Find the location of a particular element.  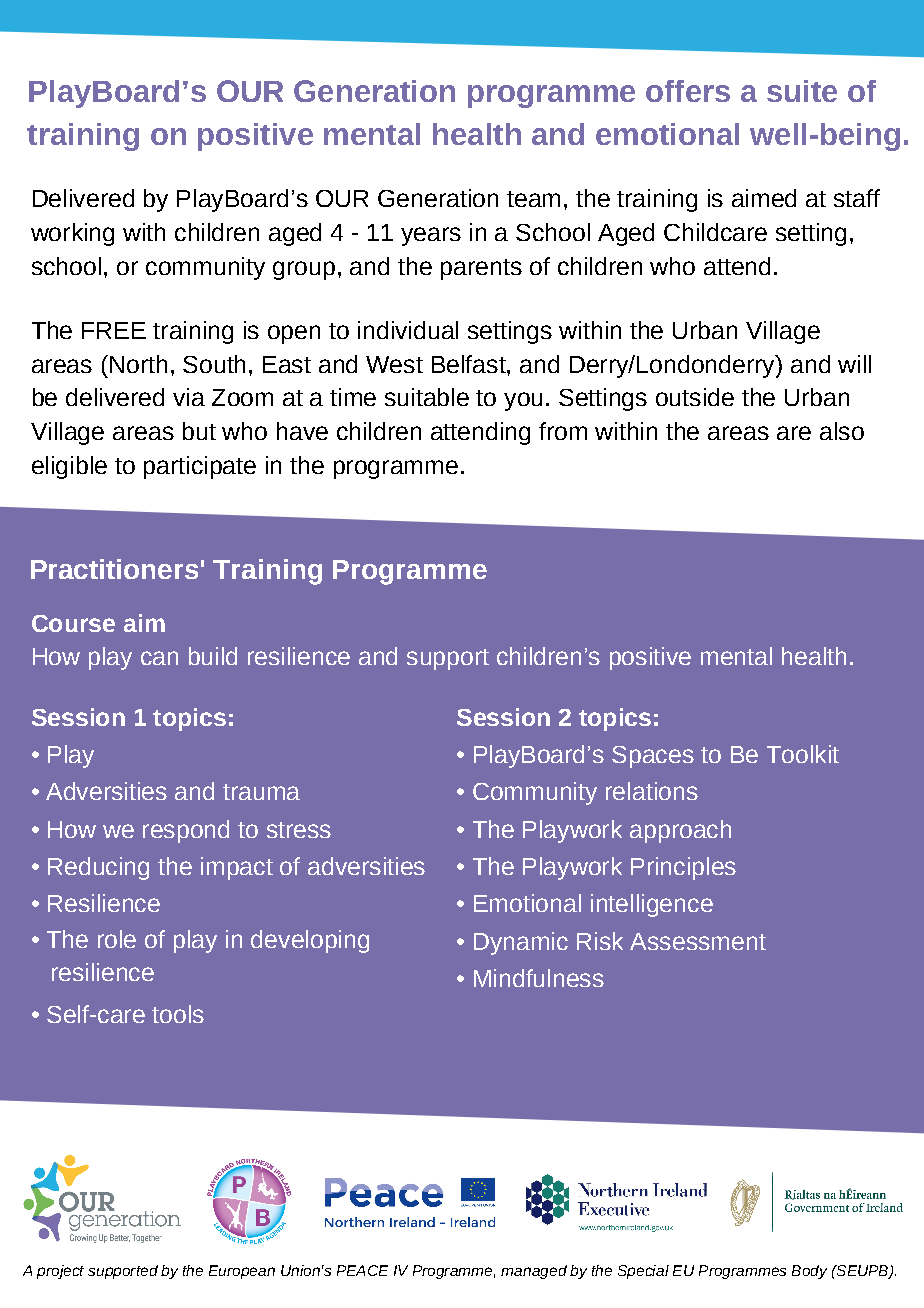

Spaces is located at coordinates (653, 757).
